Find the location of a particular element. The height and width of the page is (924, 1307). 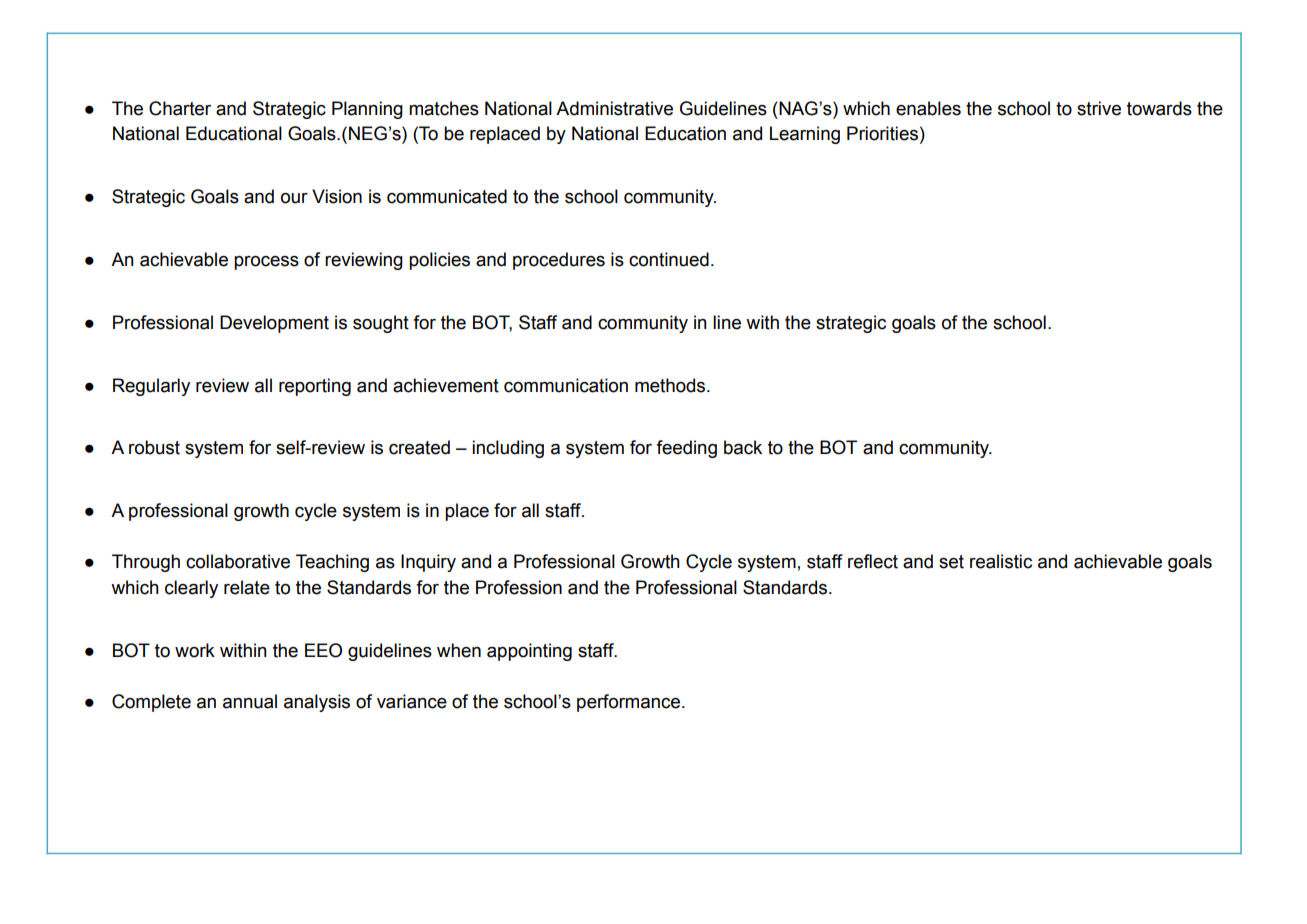

Charter is located at coordinates (180, 108).
